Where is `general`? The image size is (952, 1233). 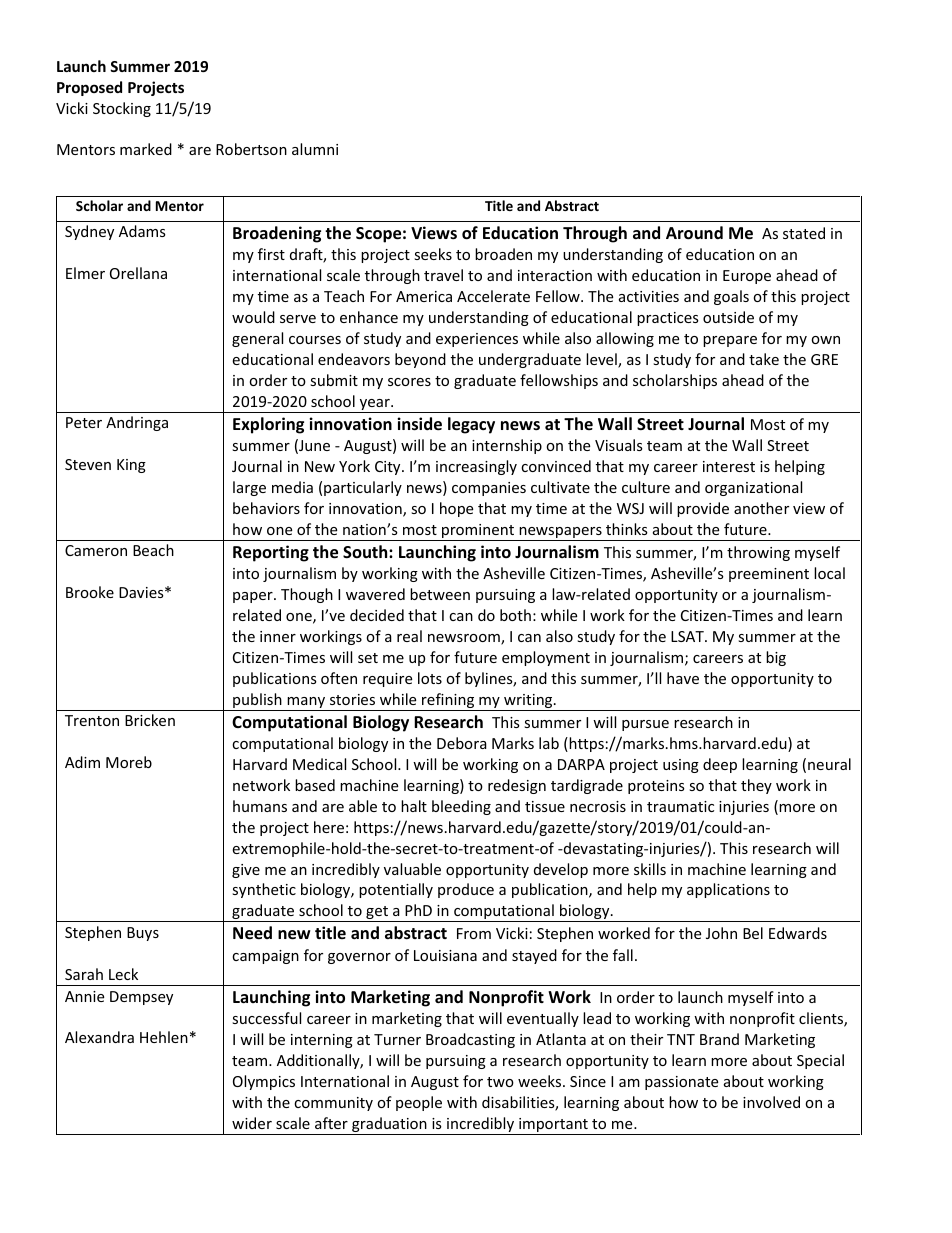 general is located at coordinates (257, 339).
